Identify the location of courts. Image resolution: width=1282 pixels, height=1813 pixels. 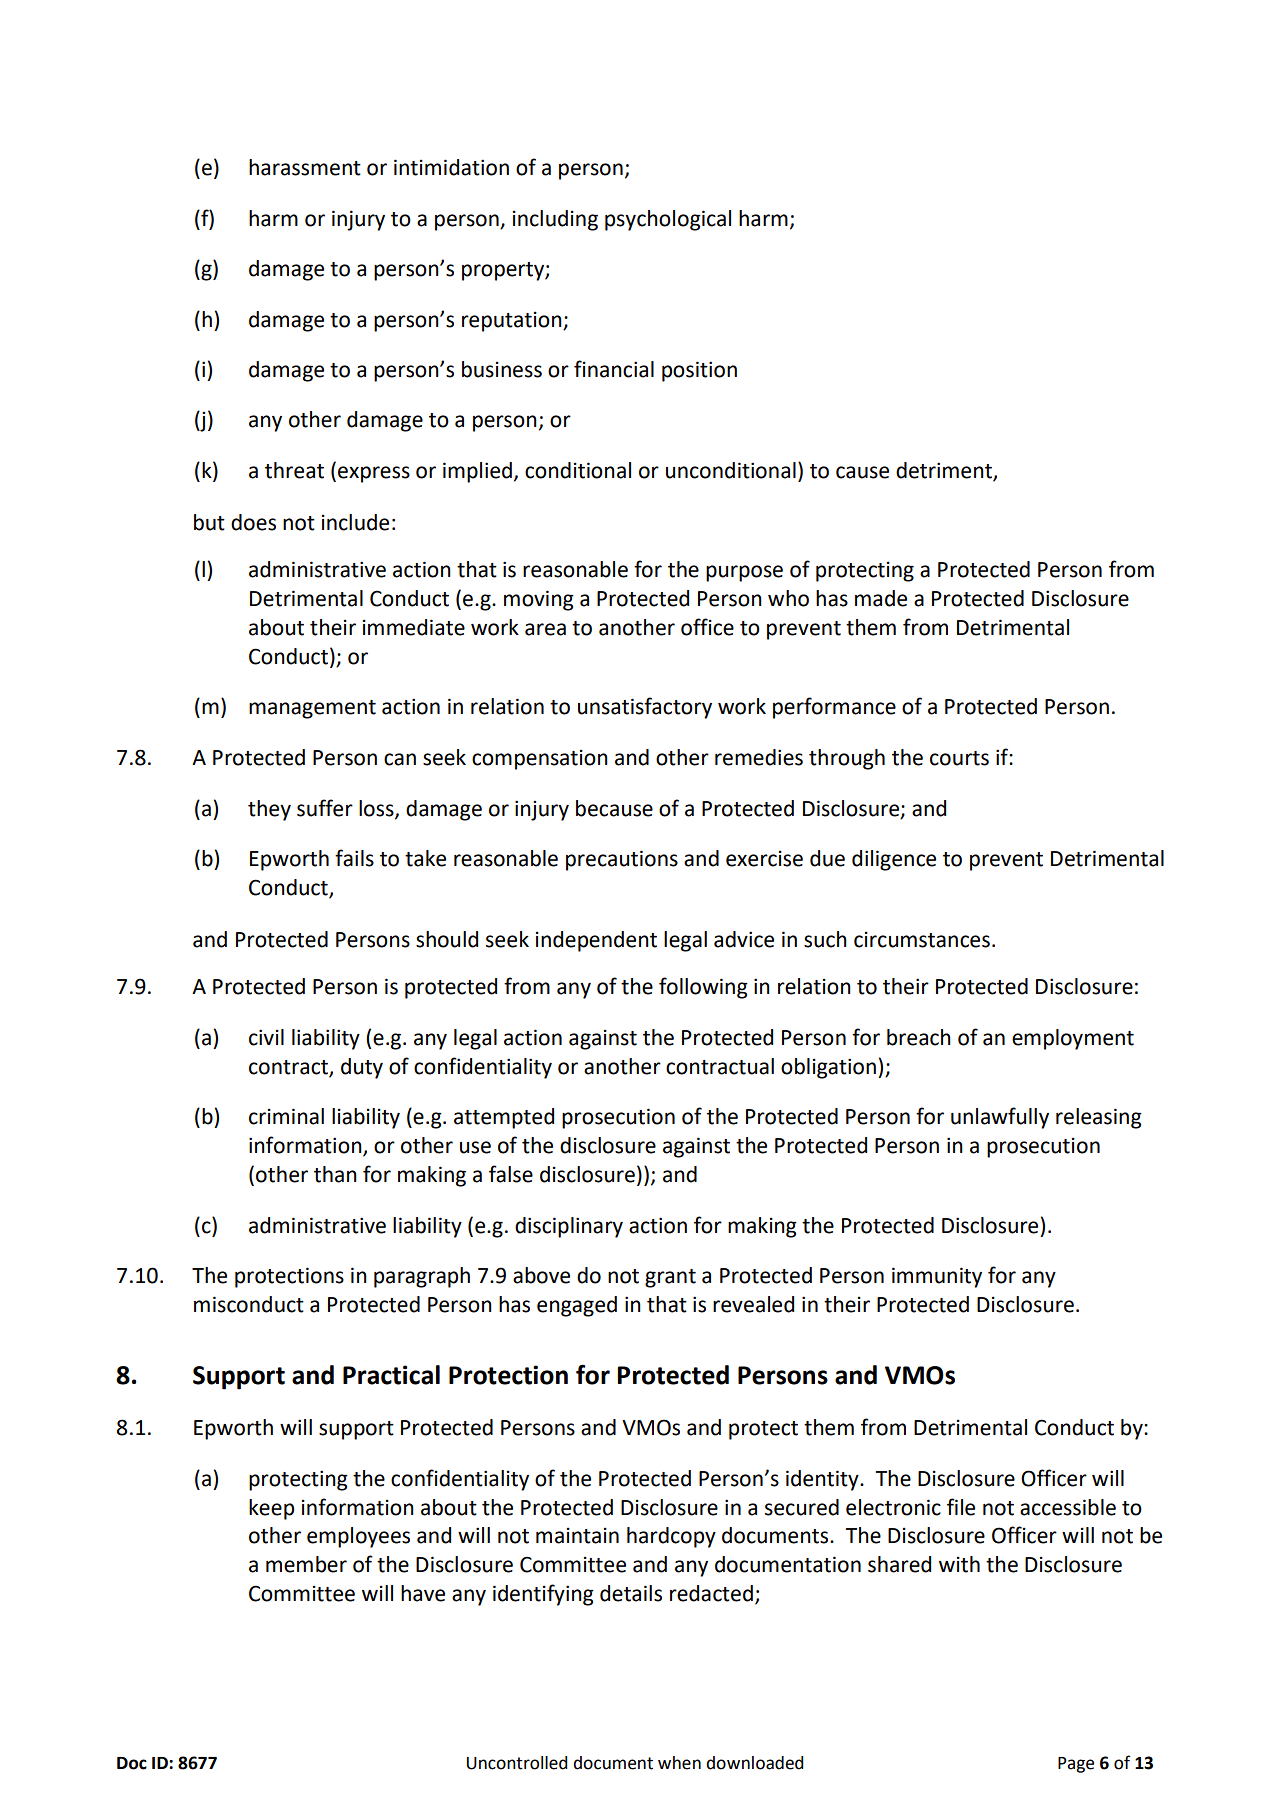
(959, 758).
